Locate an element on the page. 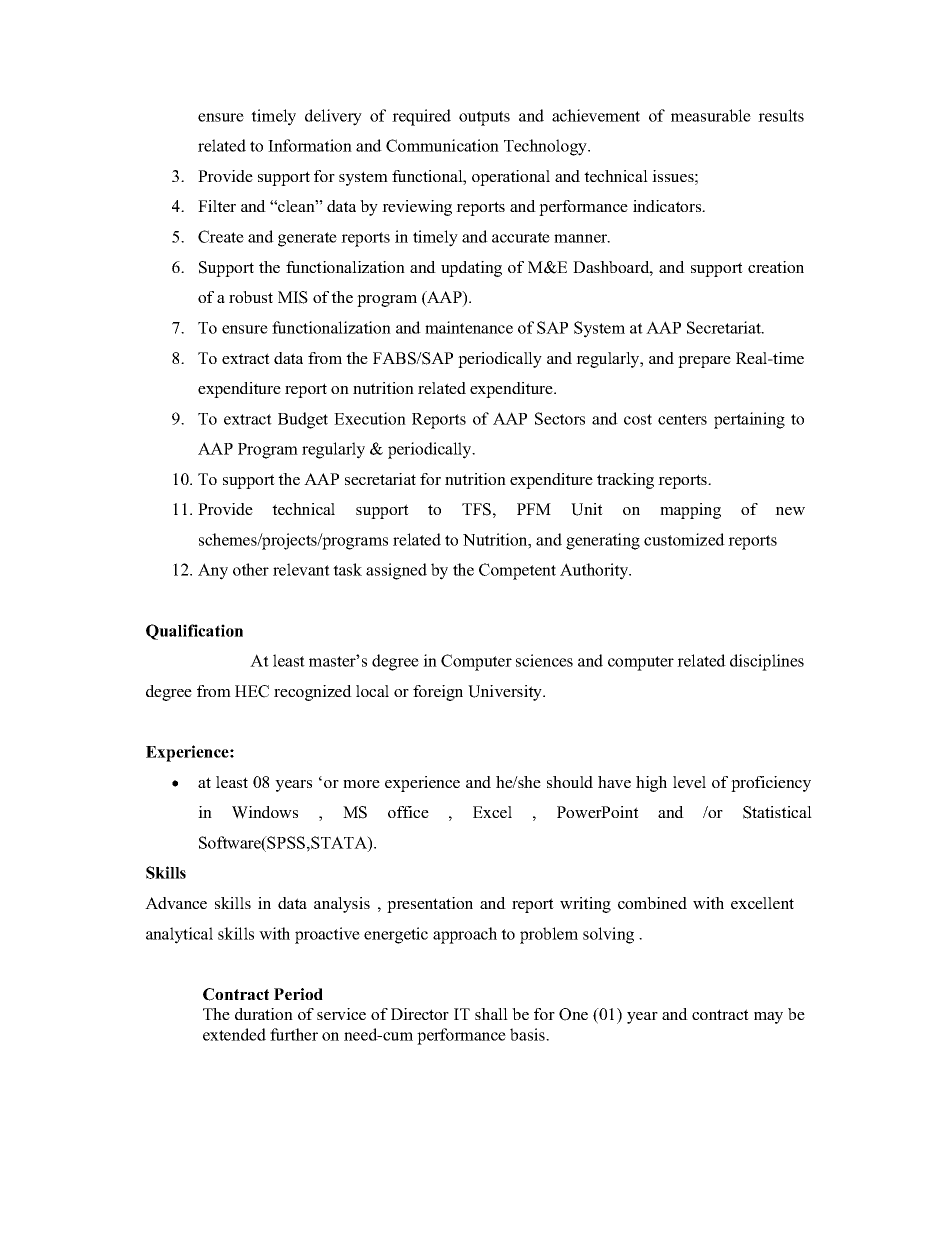 Image resolution: width=952 pixels, height=1233 pixels. pertaining is located at coordinates (749, 420).
